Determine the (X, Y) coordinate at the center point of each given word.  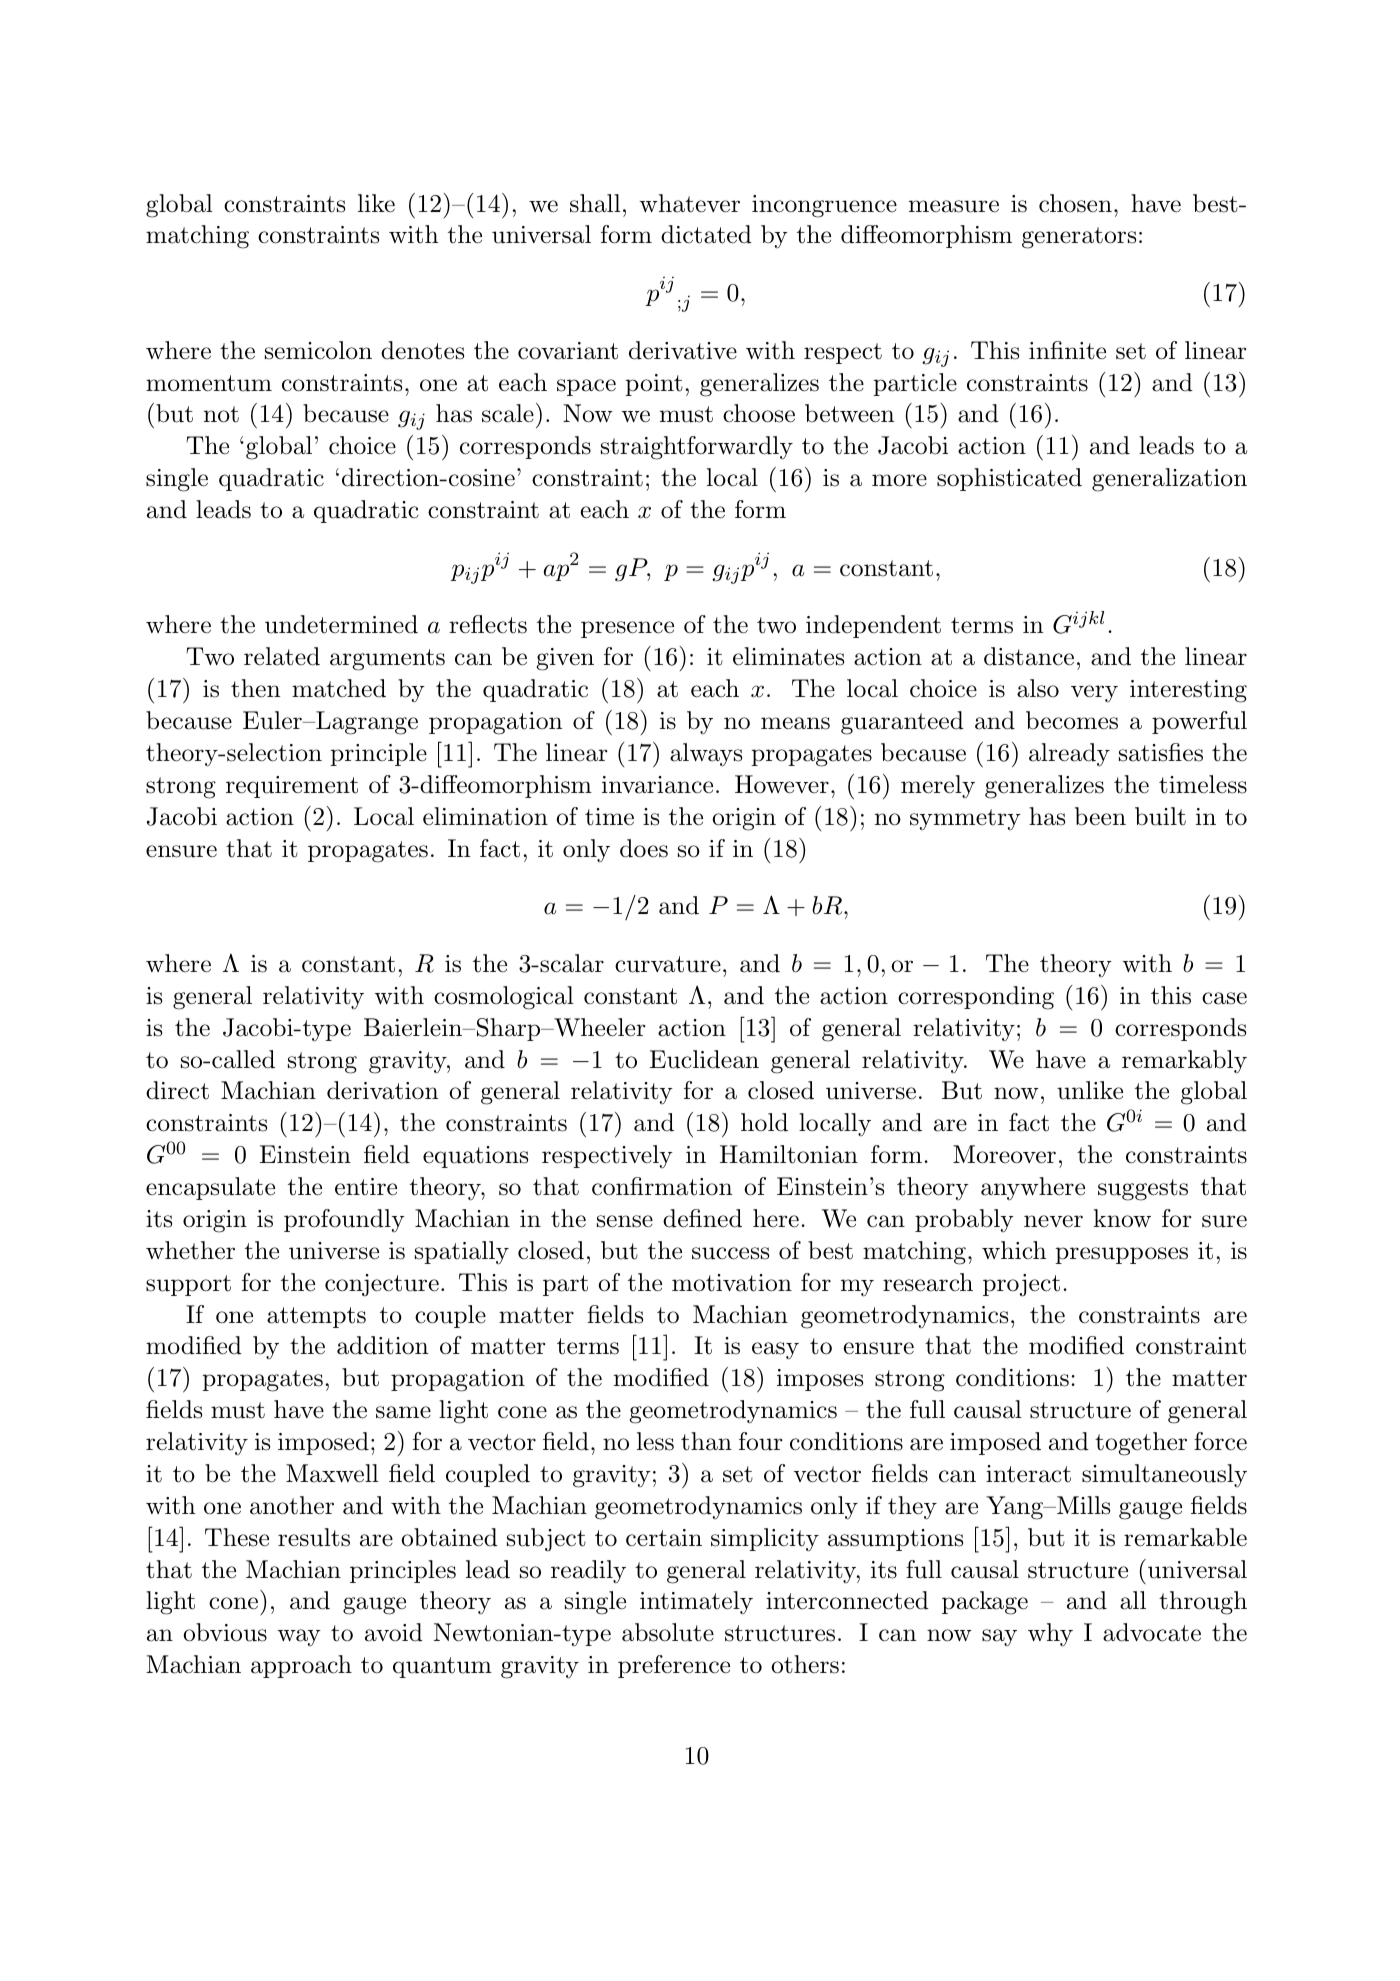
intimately (696, 1603)
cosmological (504, 998)
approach (301, 1666)
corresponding (976, 998)
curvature (668, 964)
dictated (706, 234)
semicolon (318, 350)
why (1050, 1635)
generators (1079, 238)
